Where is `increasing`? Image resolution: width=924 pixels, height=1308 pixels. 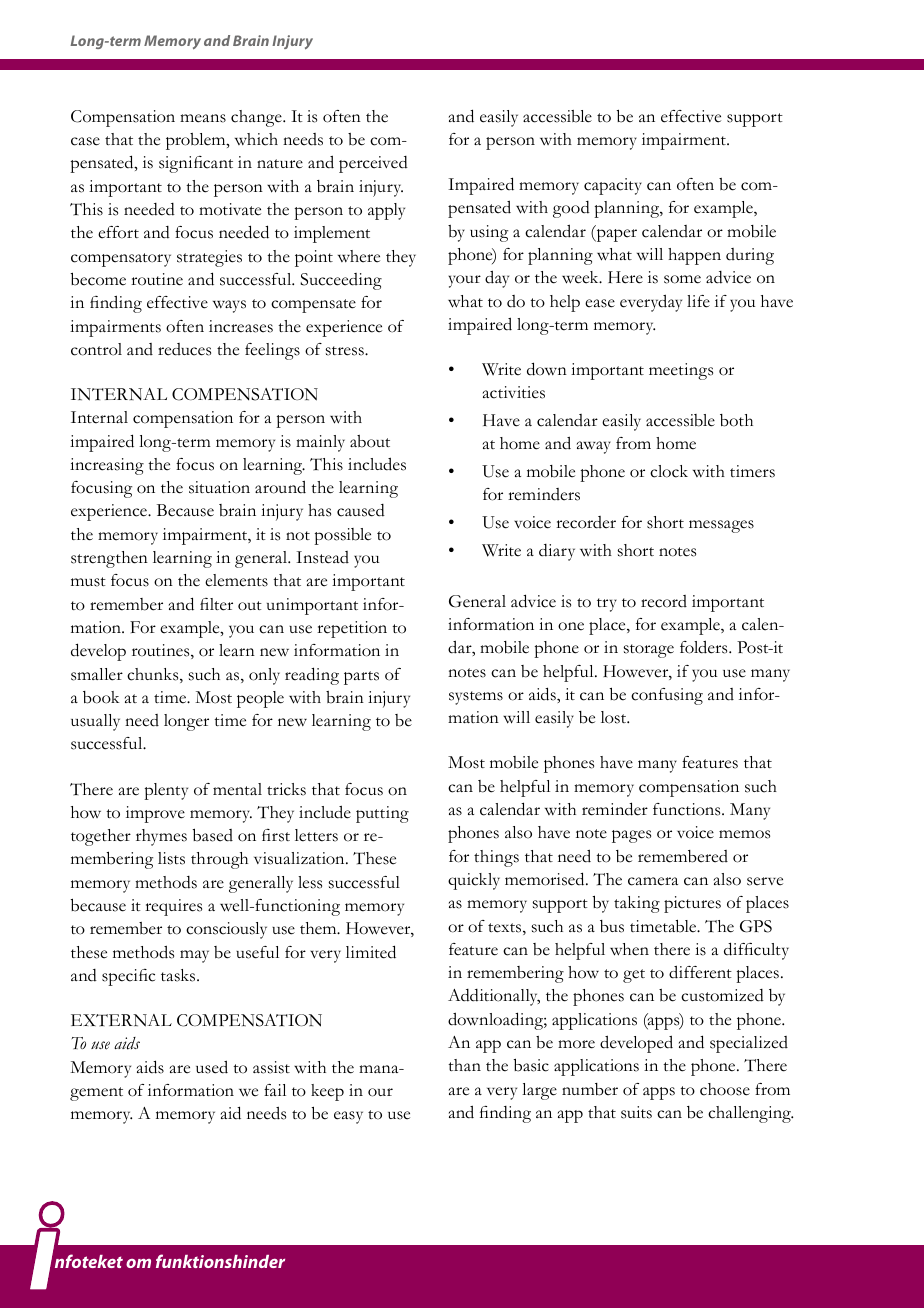
increasing is located at coordinates (107, 466).
